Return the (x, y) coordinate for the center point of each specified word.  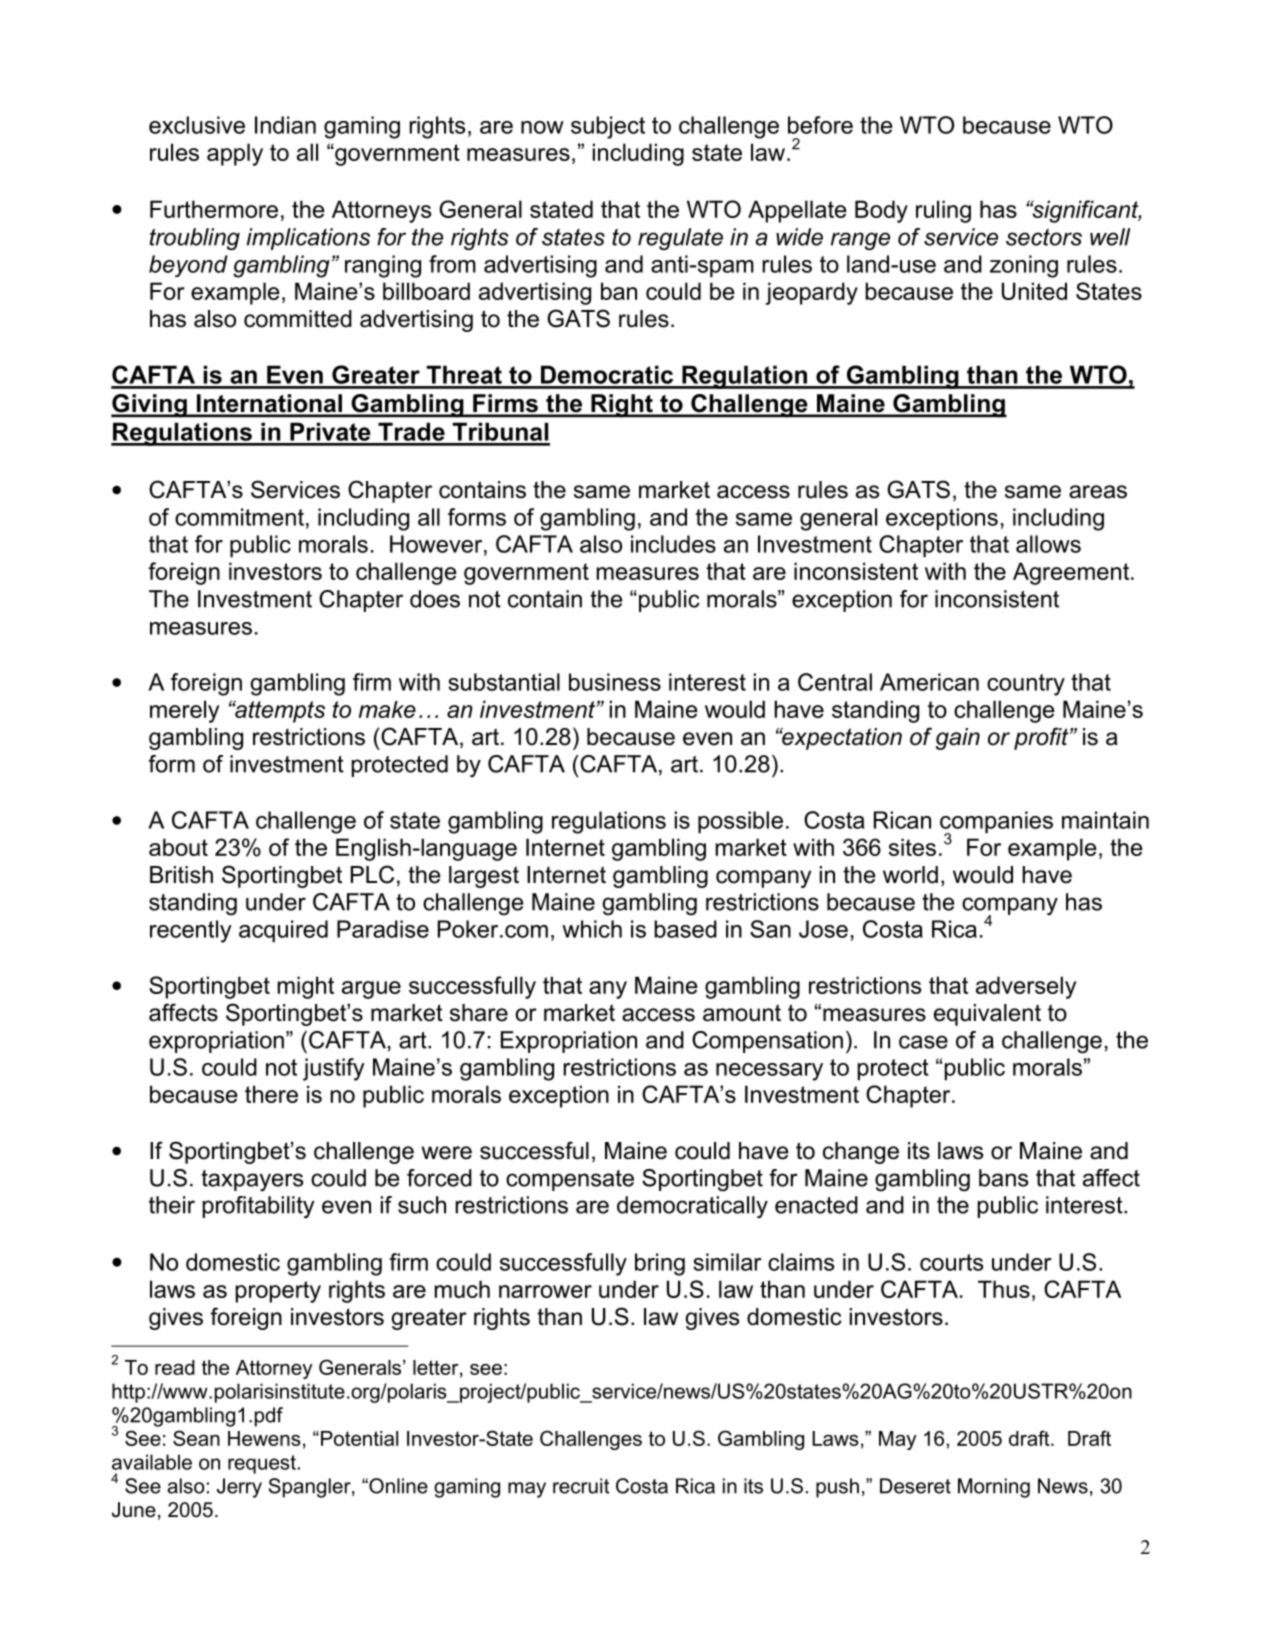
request (262, 1464)
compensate (570, 1180)
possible (740, 822)
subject (608, 127)
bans (1003, 1178)
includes (673, 544)
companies (996, 823)
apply (235, 154)
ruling (943, 211)
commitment (239, 517)
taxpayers (252, 1181)
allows (1048, 544)
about (178, 847)
